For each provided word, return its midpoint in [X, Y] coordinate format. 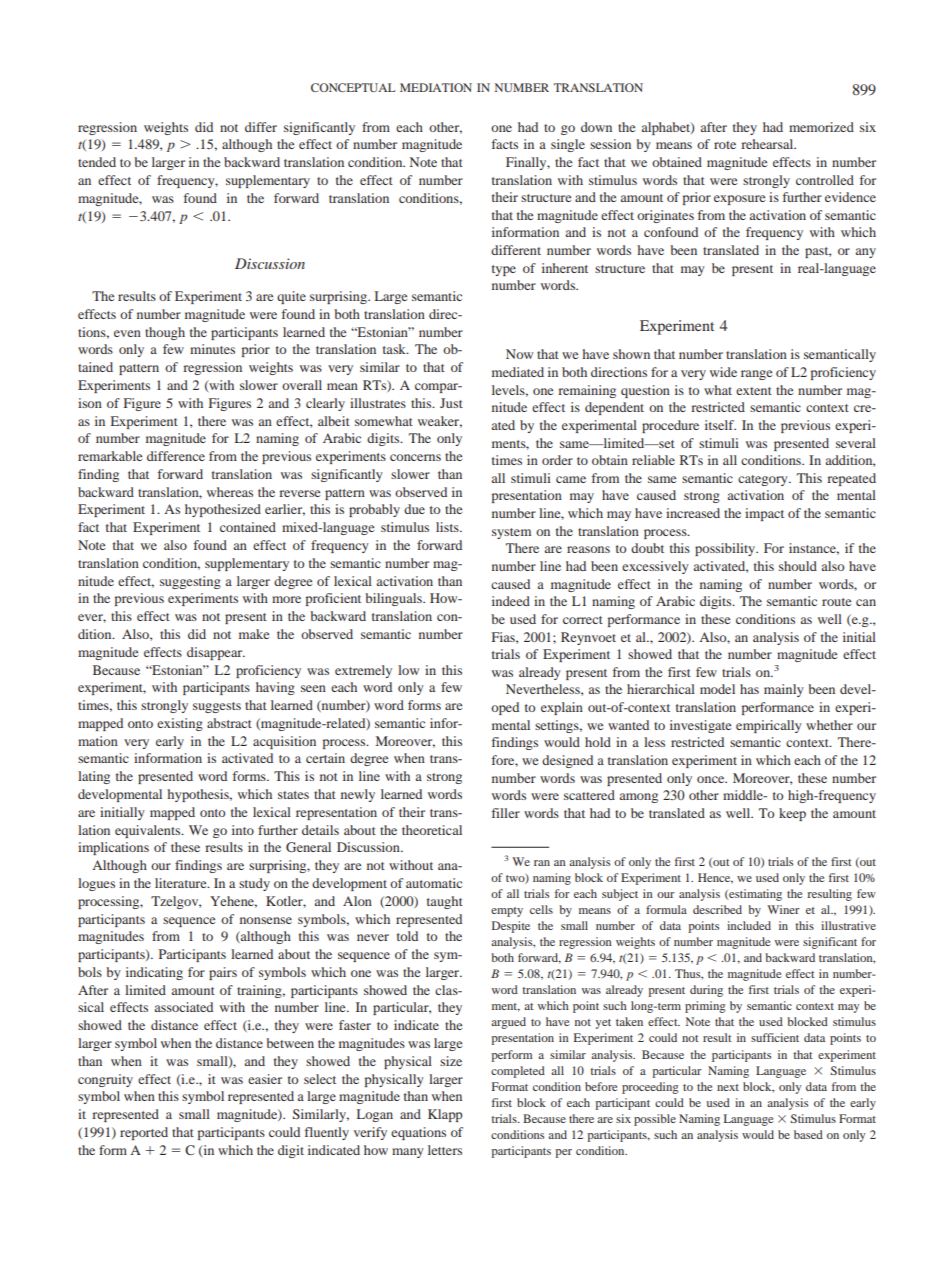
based [808, 1134]
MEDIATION [436, 87]
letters [445, 1150]
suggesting [190, 582]
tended [97, 162]
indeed [511, 601]
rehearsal [768, 144]
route [836, 602]
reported [144, 1133]
